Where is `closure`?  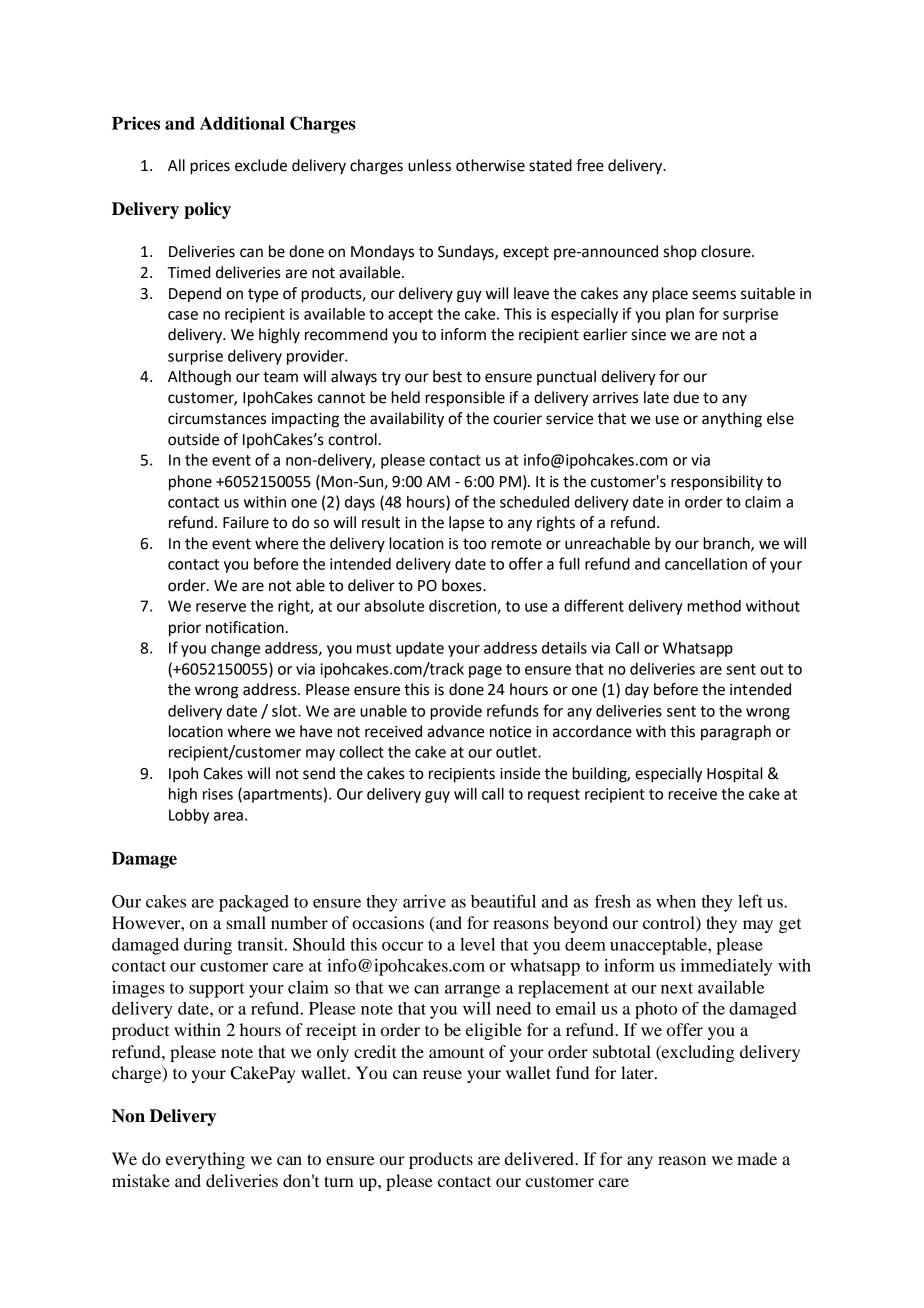
closure is located at coordinates (727, 251).
